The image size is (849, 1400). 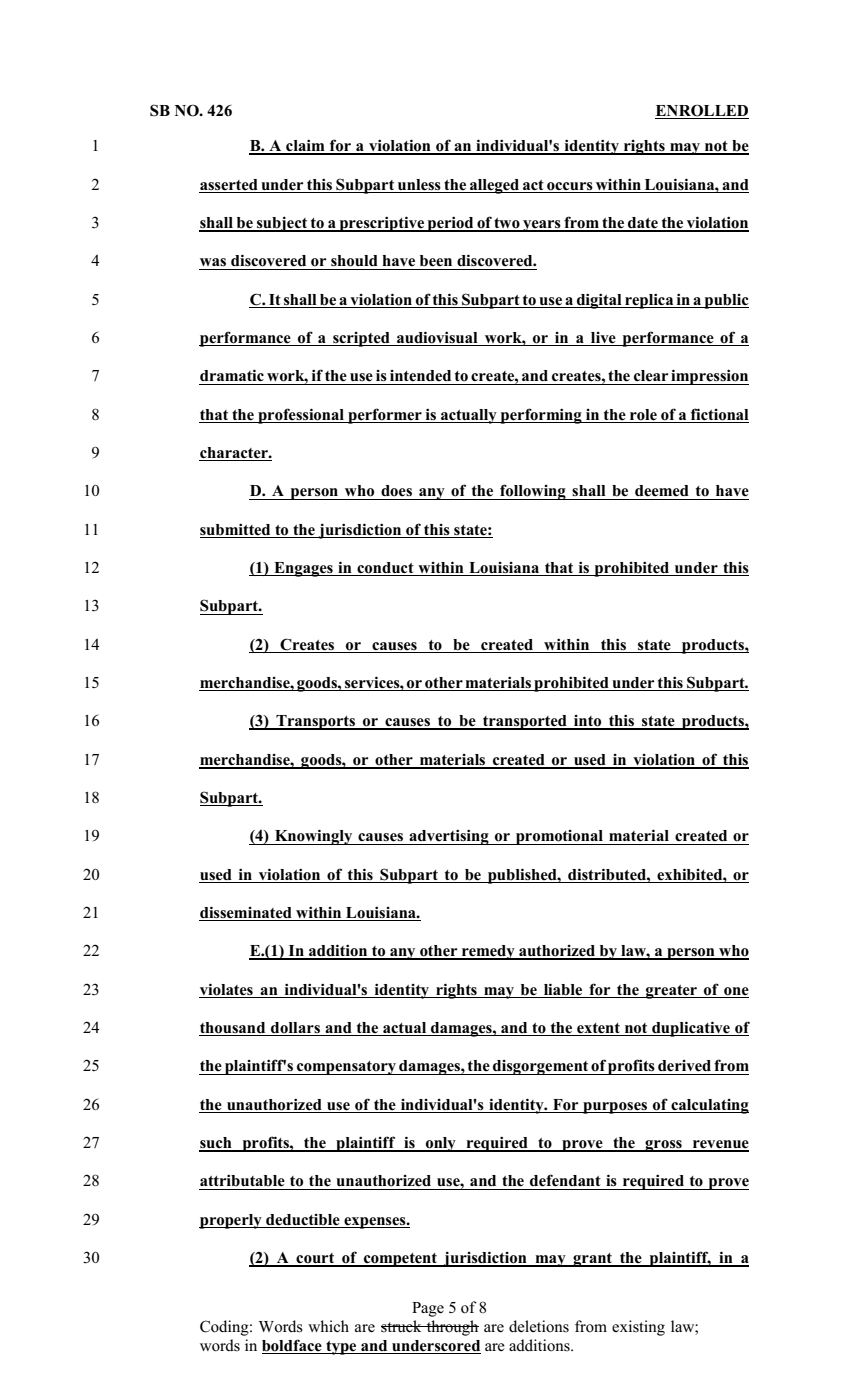 I want to click on clear, so click(x=651, y=376).
